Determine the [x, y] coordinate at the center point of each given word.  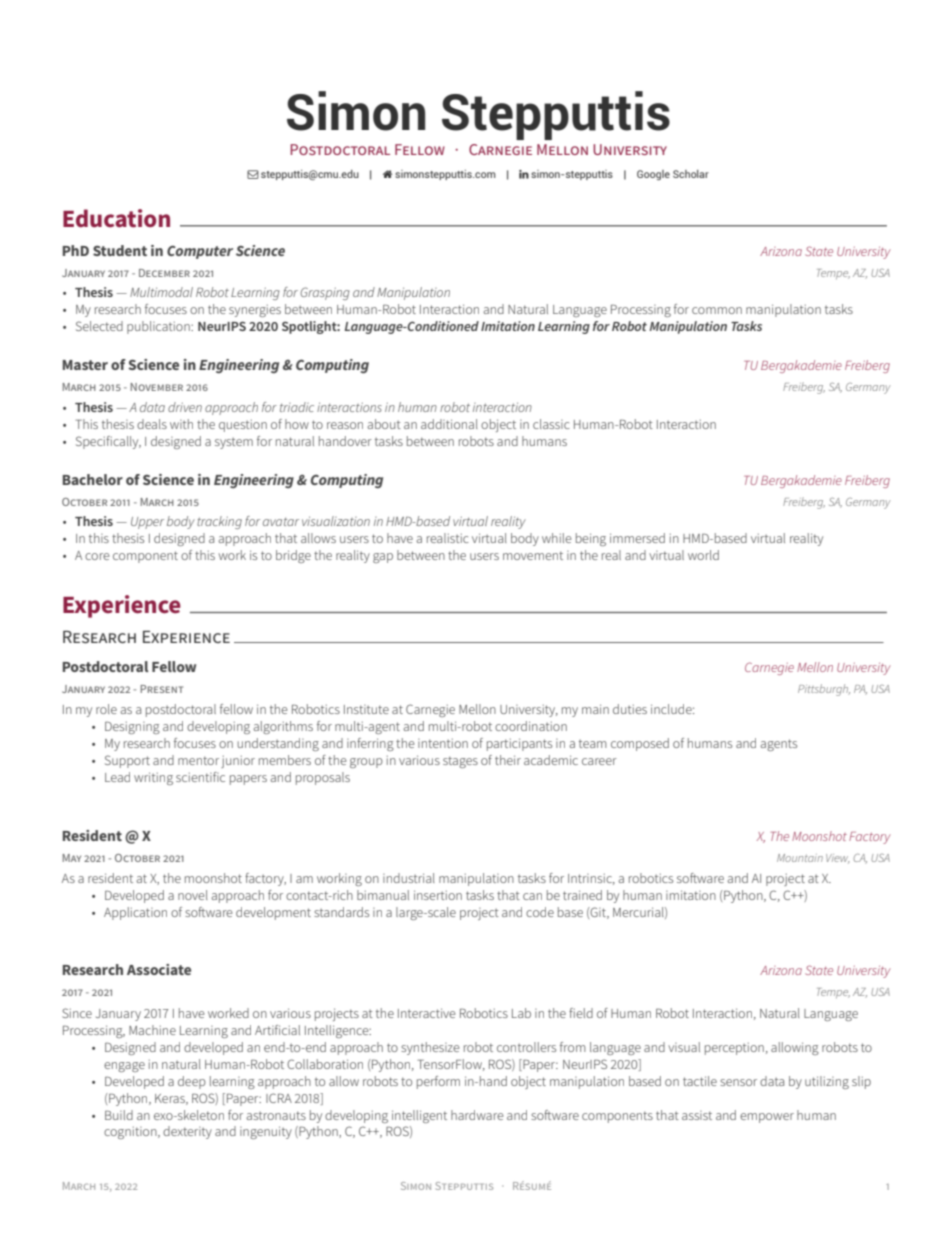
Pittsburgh [824, 690]
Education [116, 218]
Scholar [691, 174]
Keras [171, 1099]
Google [653, 175]
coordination [531, 726]
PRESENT [161, 689]
